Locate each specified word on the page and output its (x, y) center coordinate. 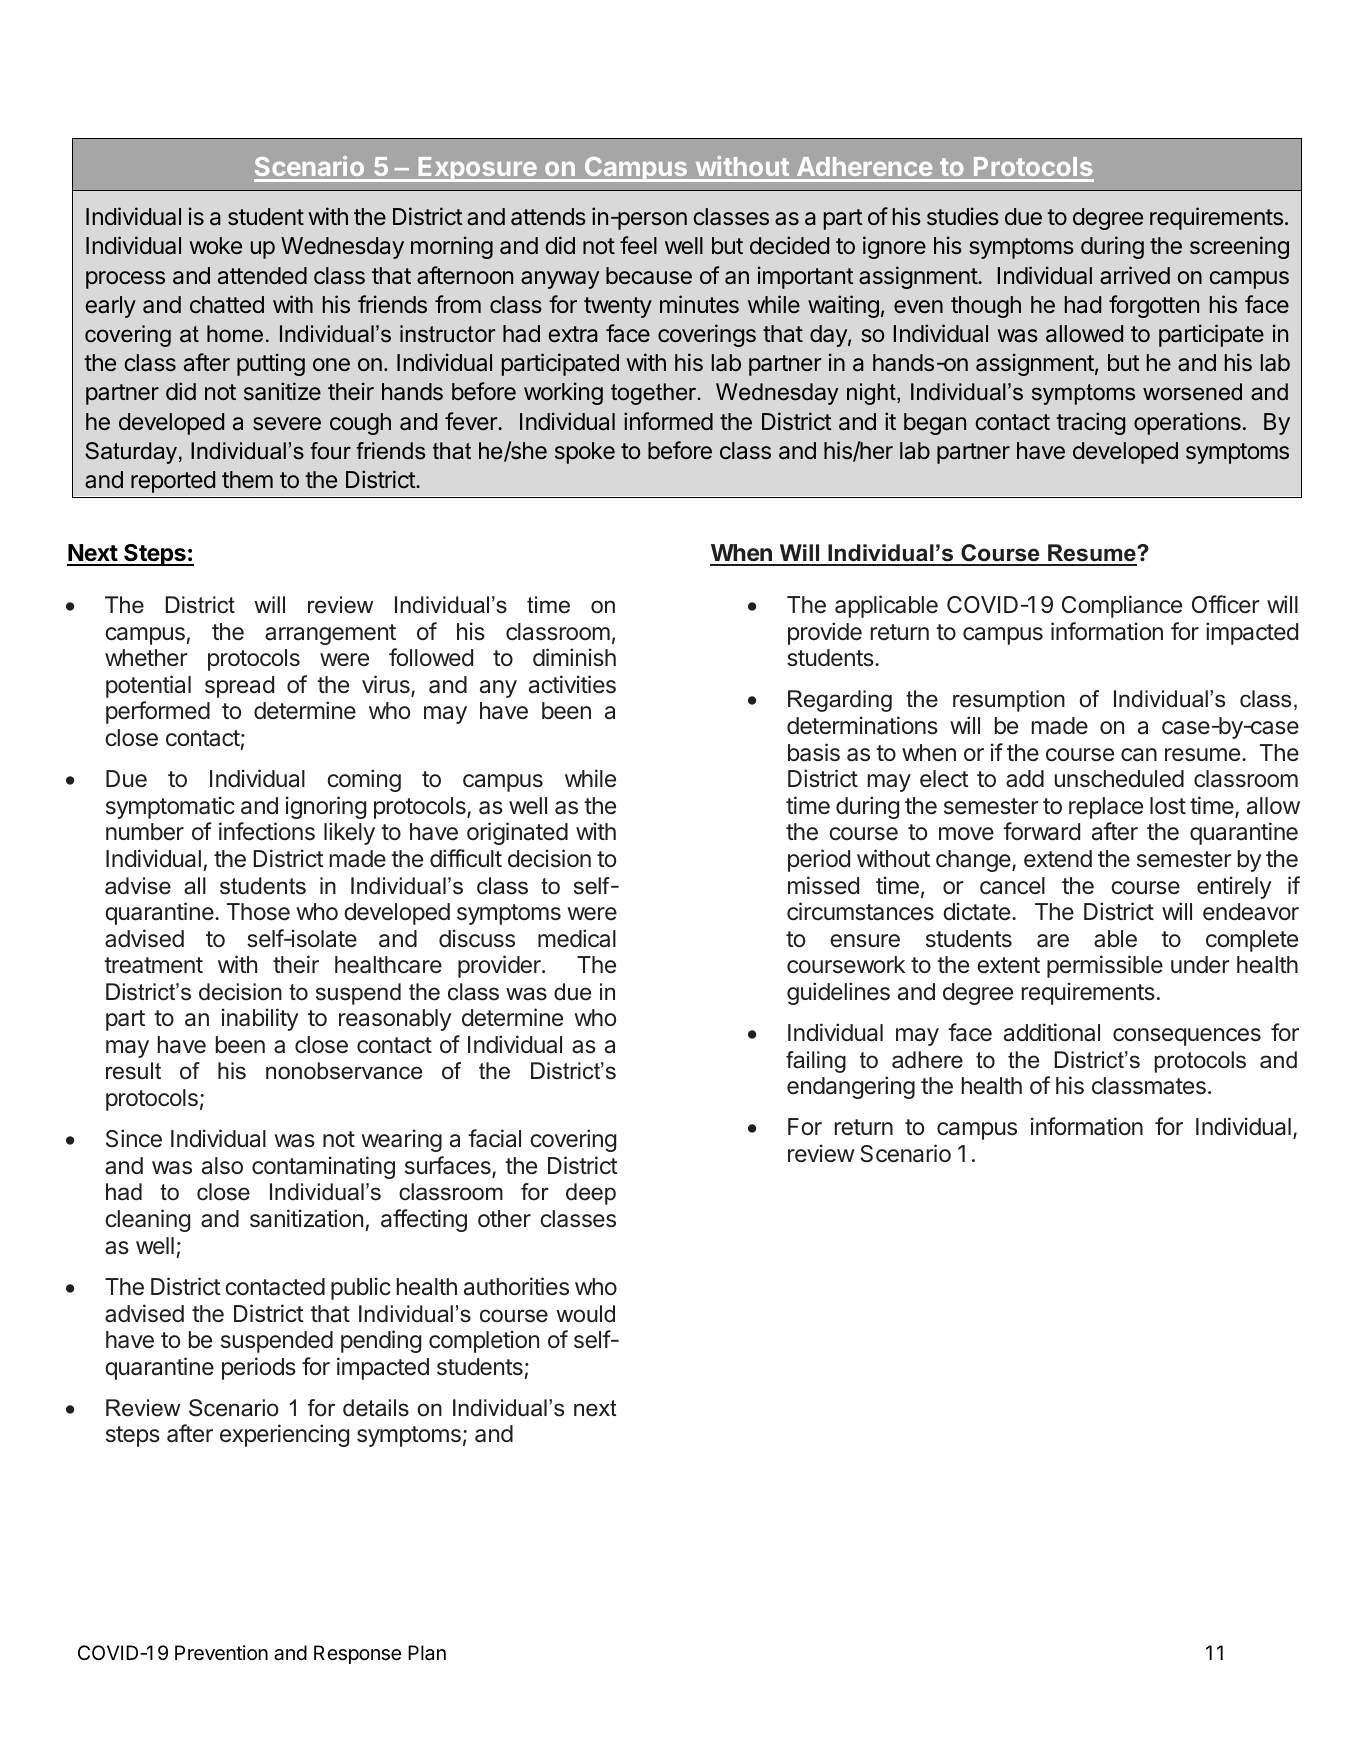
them (247, 480)
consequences (1187, 1037)
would (585, 1314)
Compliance (1122, 606)
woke (215, 245)
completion (484, 1341)
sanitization (306, 1218)
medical (577, 938)
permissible (1105, 966)
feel (638, 245)
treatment (153, 965)
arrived (1135, 275)
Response (357, 1654)
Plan (427, 1653)
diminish (574, 657)
